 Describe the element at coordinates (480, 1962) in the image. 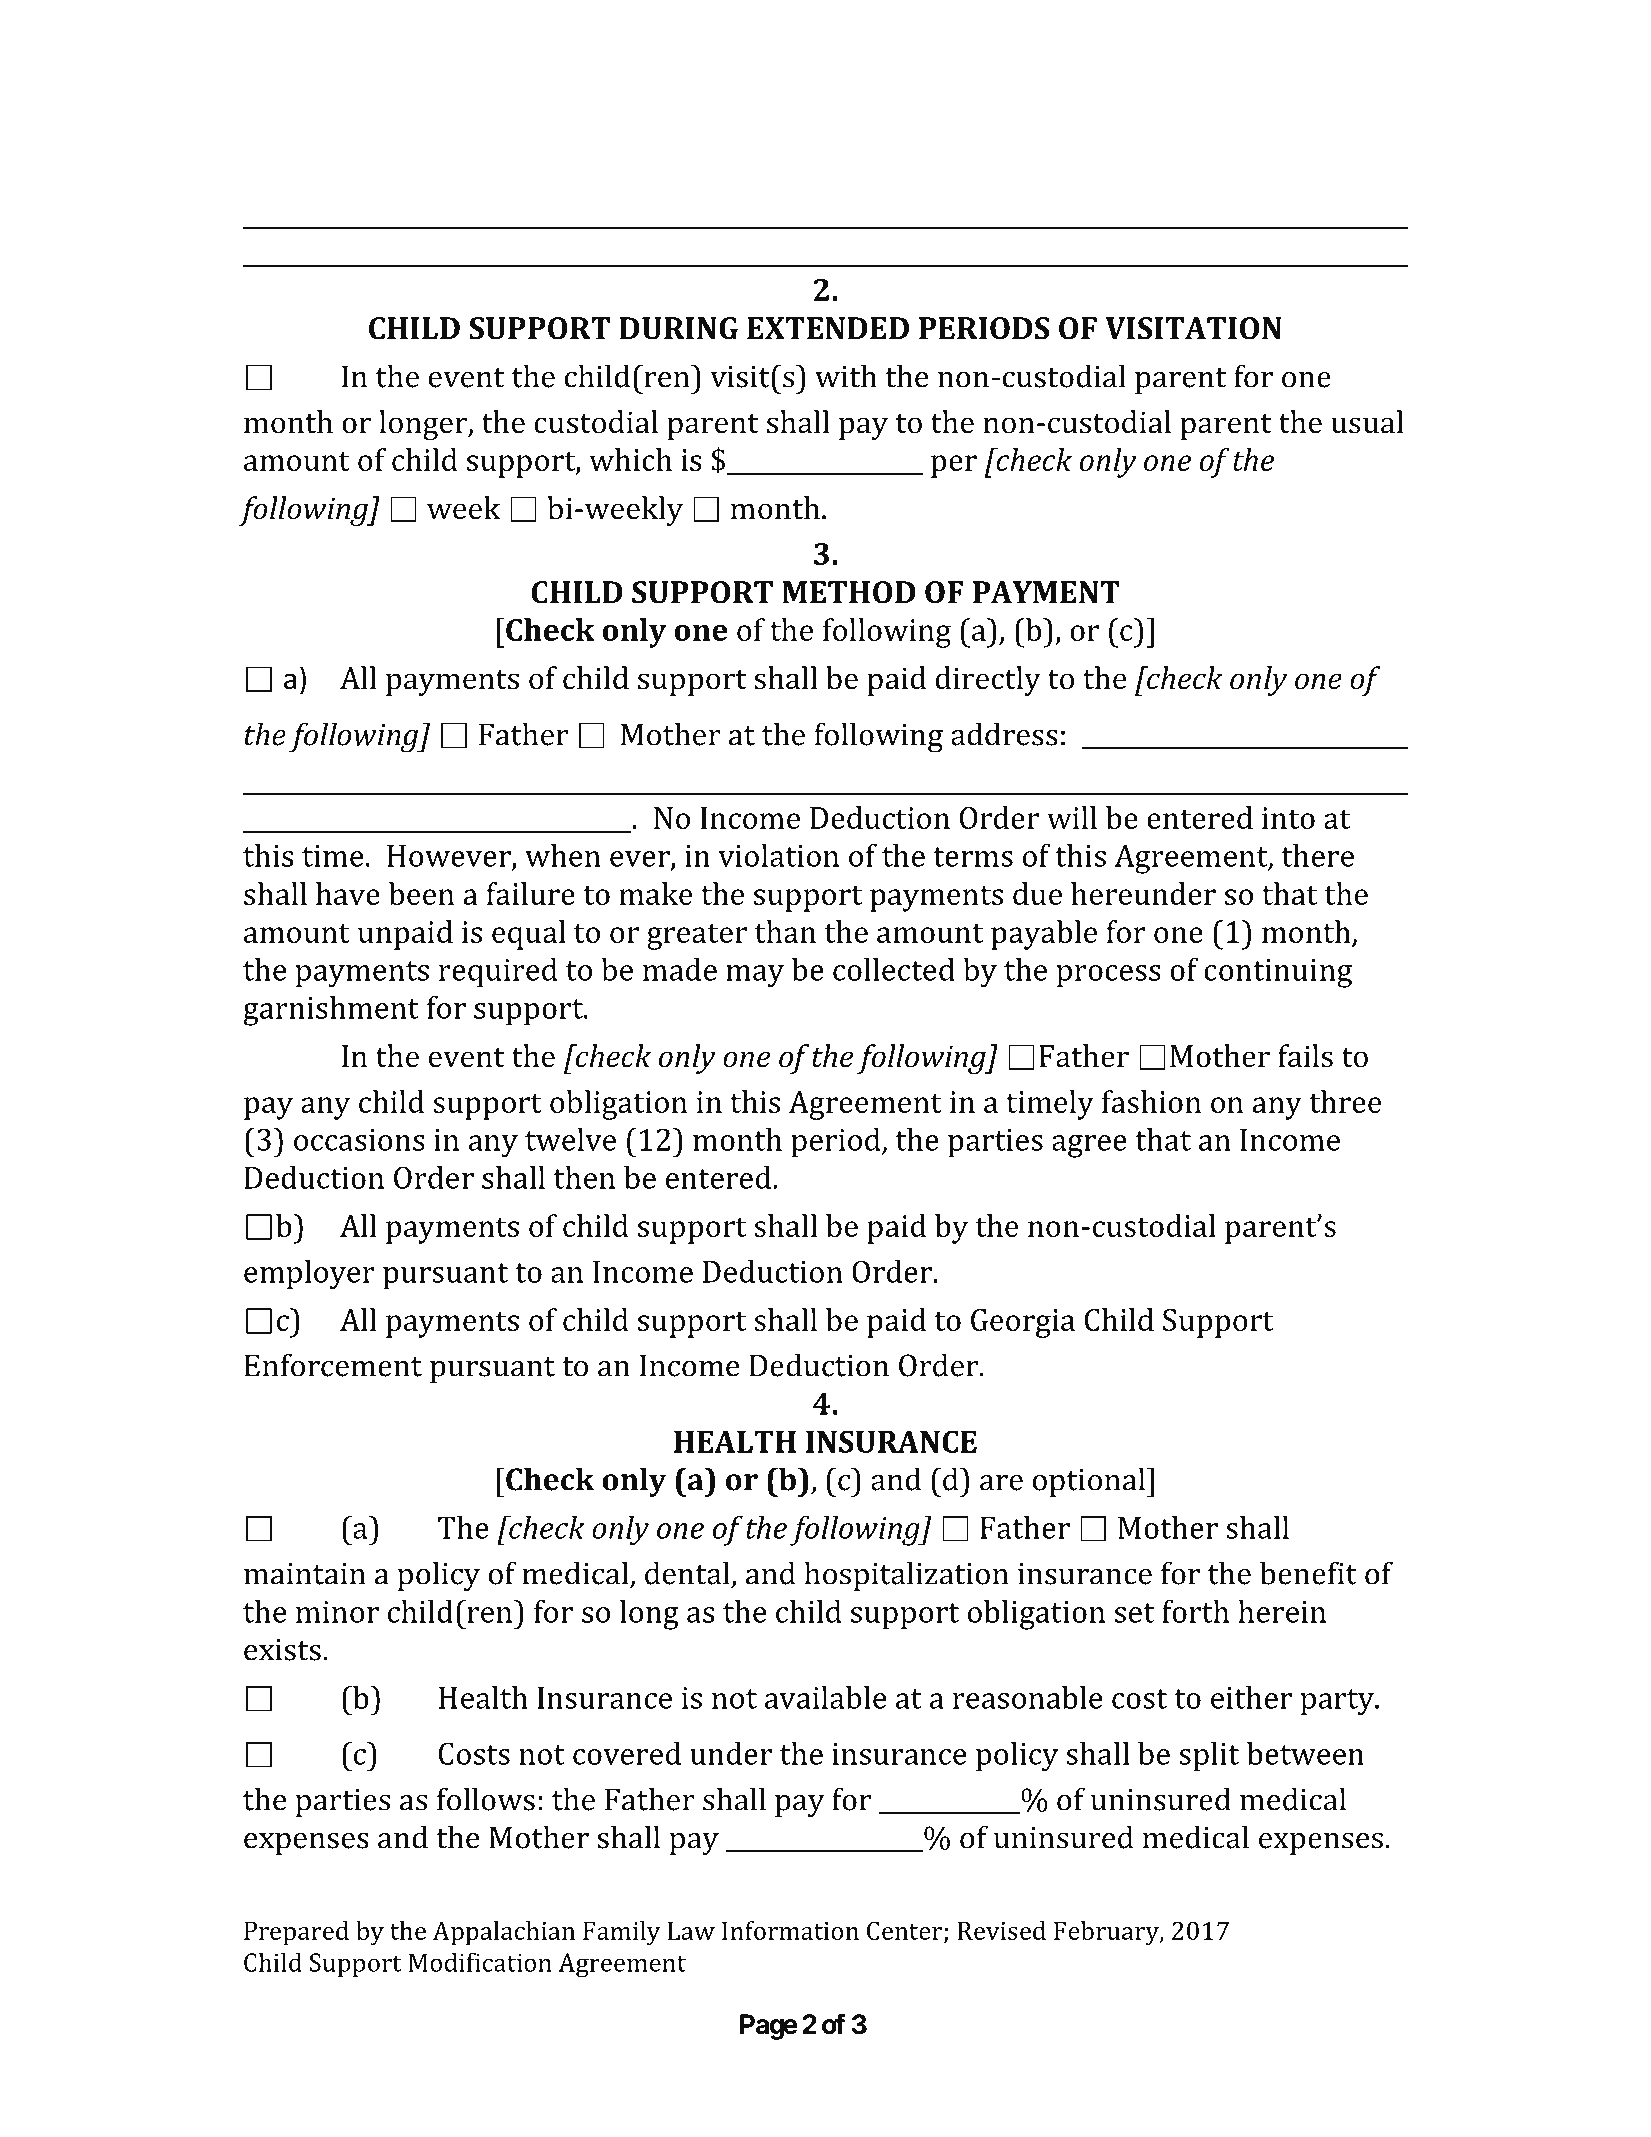

I see `Modification` at that location.
